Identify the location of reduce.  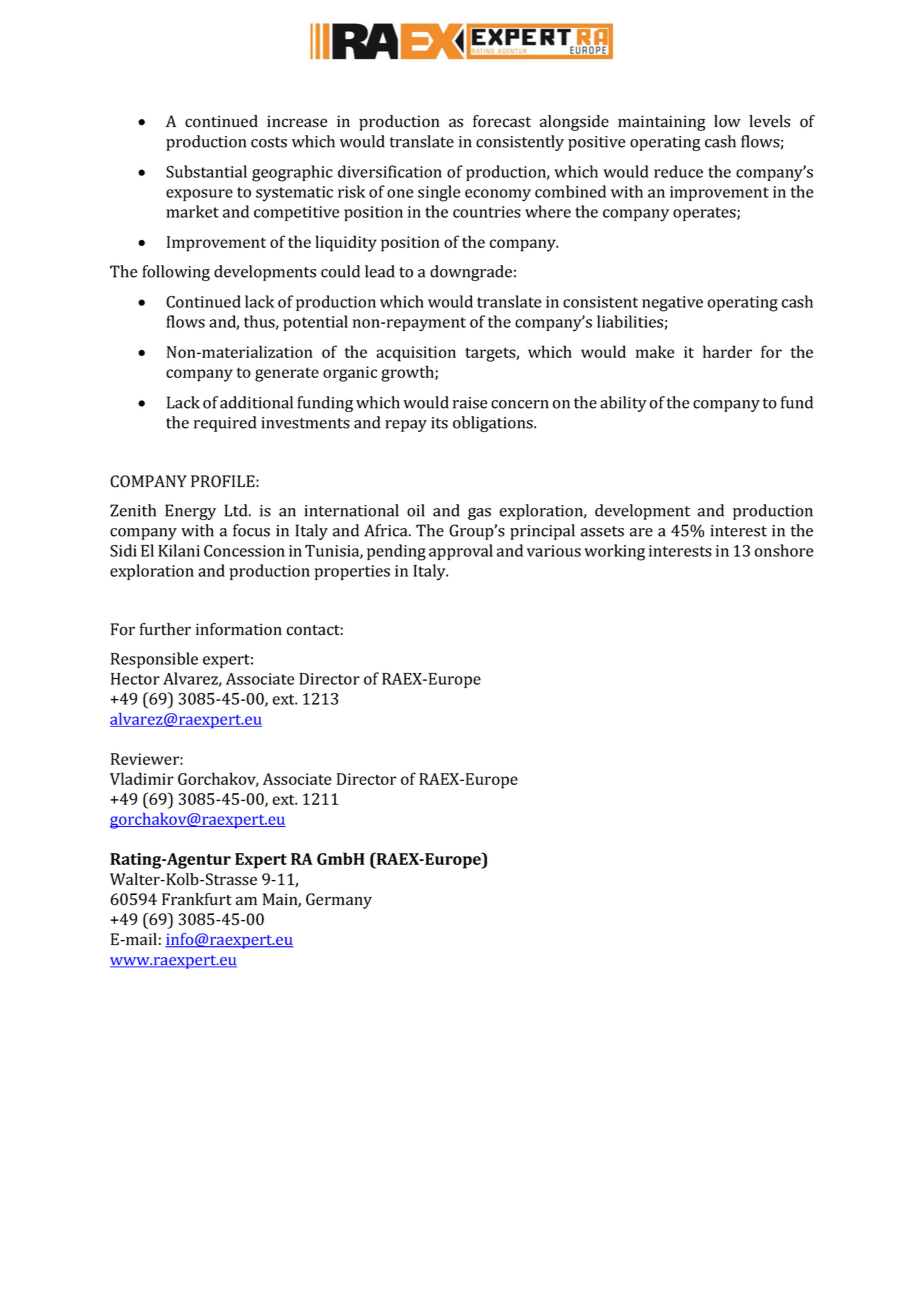
(678, 171).
